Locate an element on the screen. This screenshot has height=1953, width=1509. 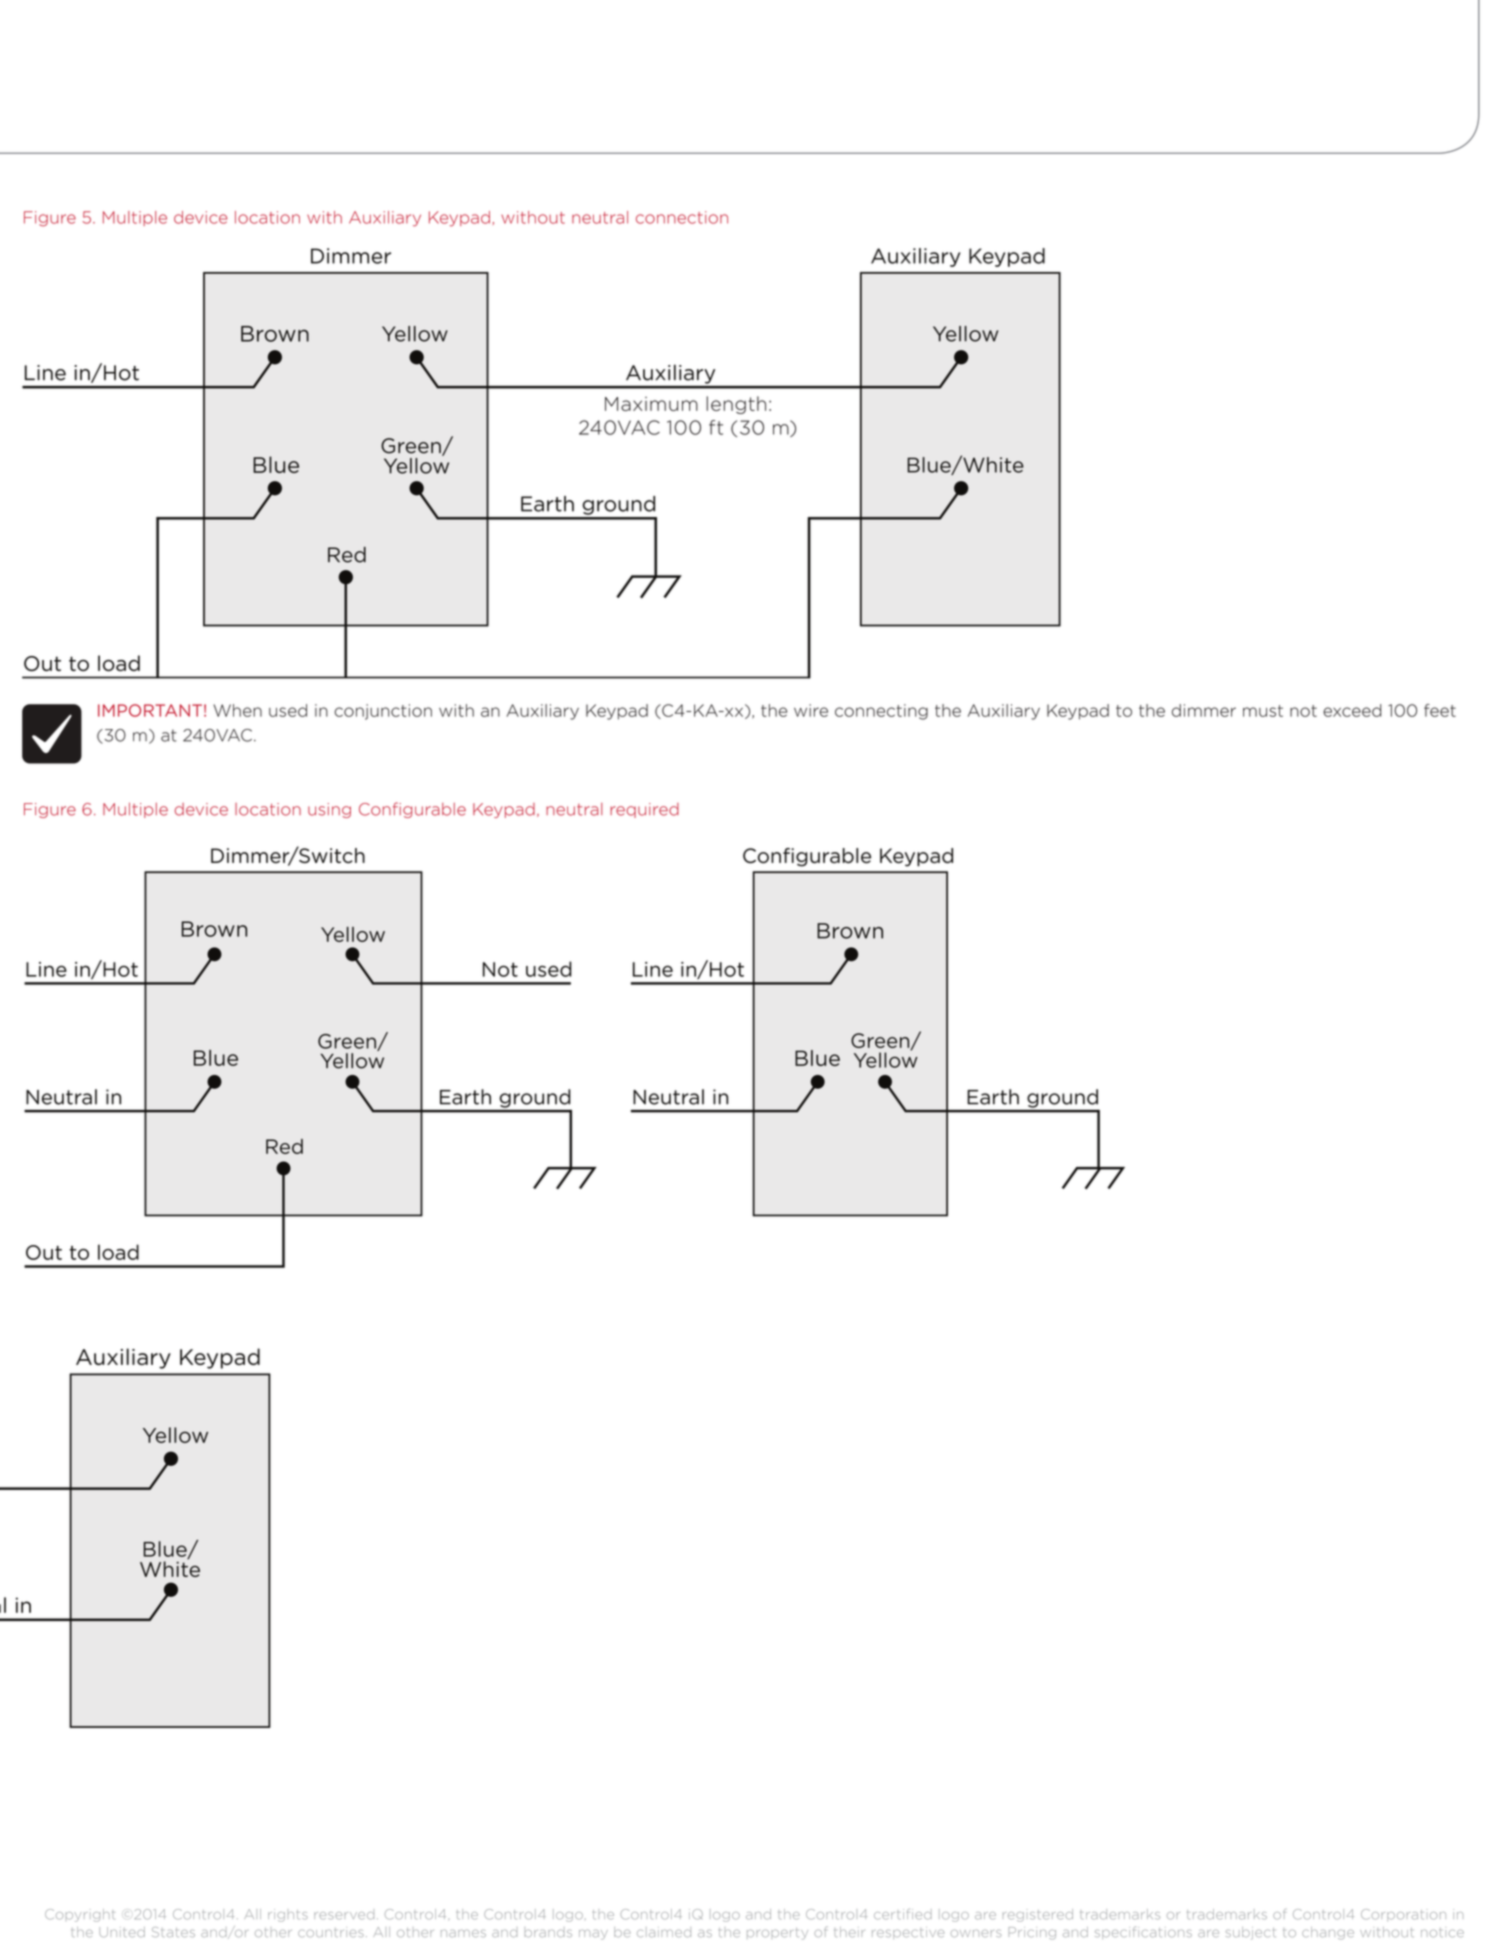
exceed is located at coordinates (1352, 710).
